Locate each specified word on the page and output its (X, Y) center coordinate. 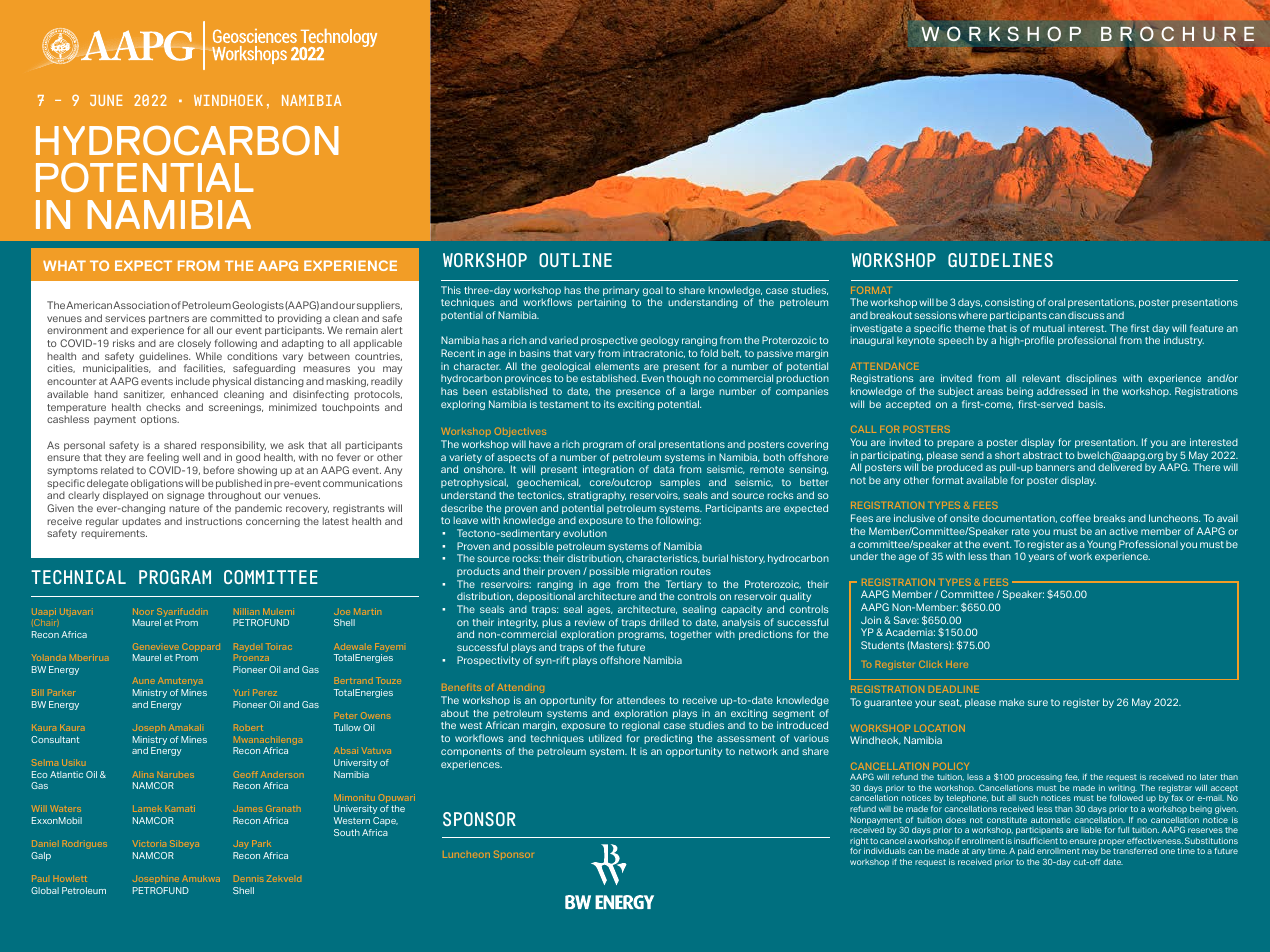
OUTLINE (575, 260)
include (193, 381)
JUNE (106, 100)
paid (1026, 852)
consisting (1009, 303)
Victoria (149, 843)
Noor (143, 611)
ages (600, 611)
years (1041, 558)
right (859, 843)
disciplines (1091, 379)
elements (617, 366)
